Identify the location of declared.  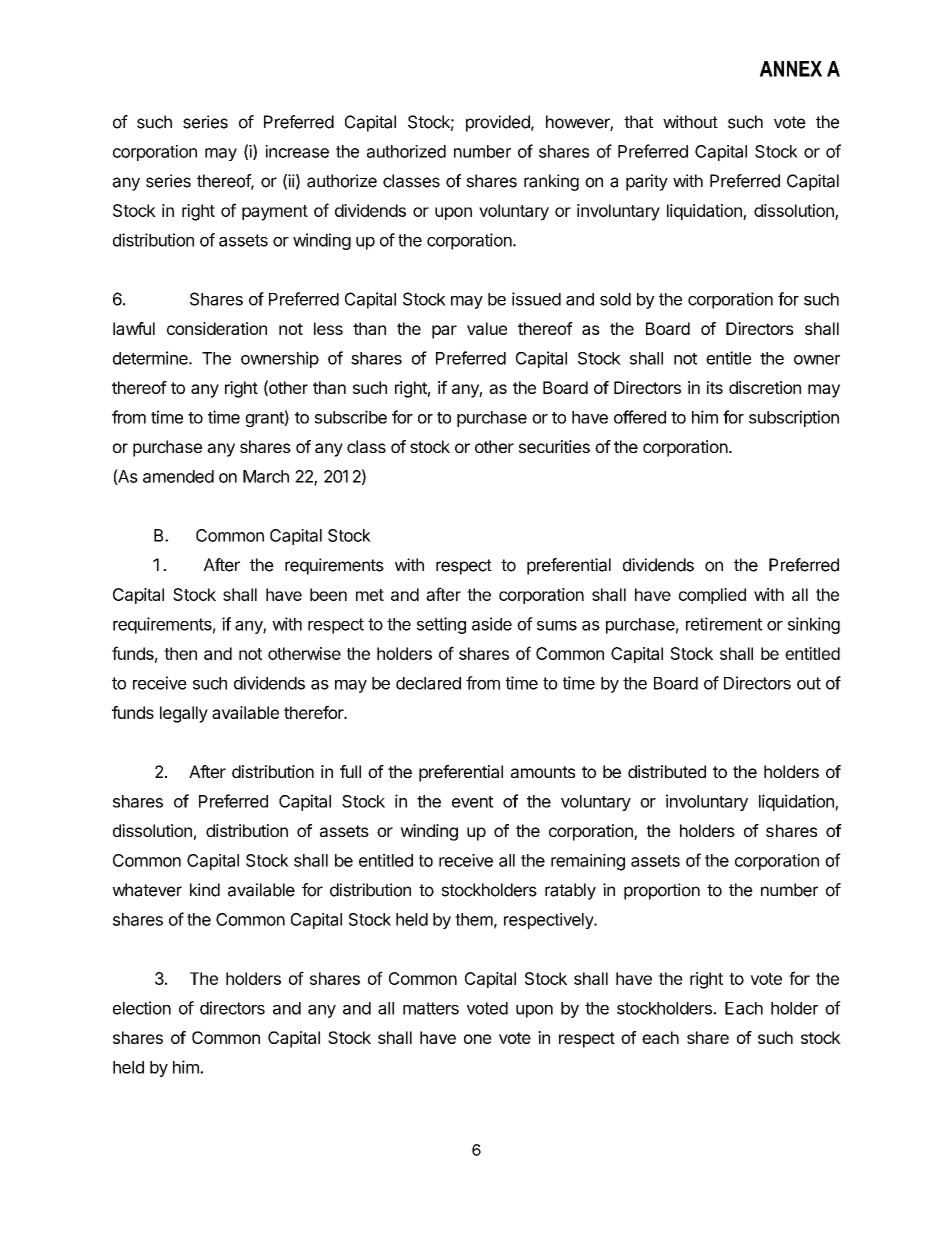
(428, 683).
